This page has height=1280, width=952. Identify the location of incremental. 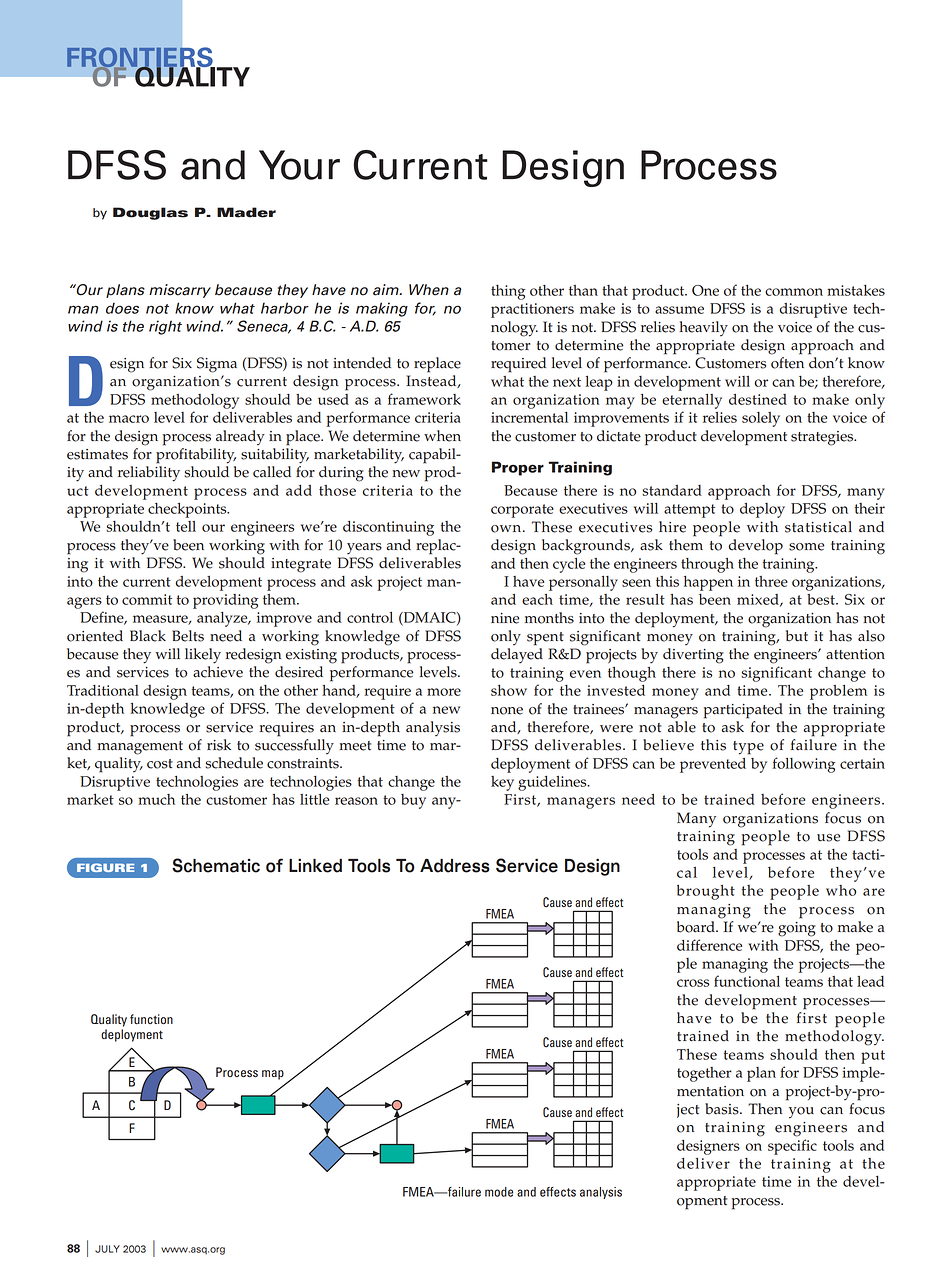
(529, 417).
